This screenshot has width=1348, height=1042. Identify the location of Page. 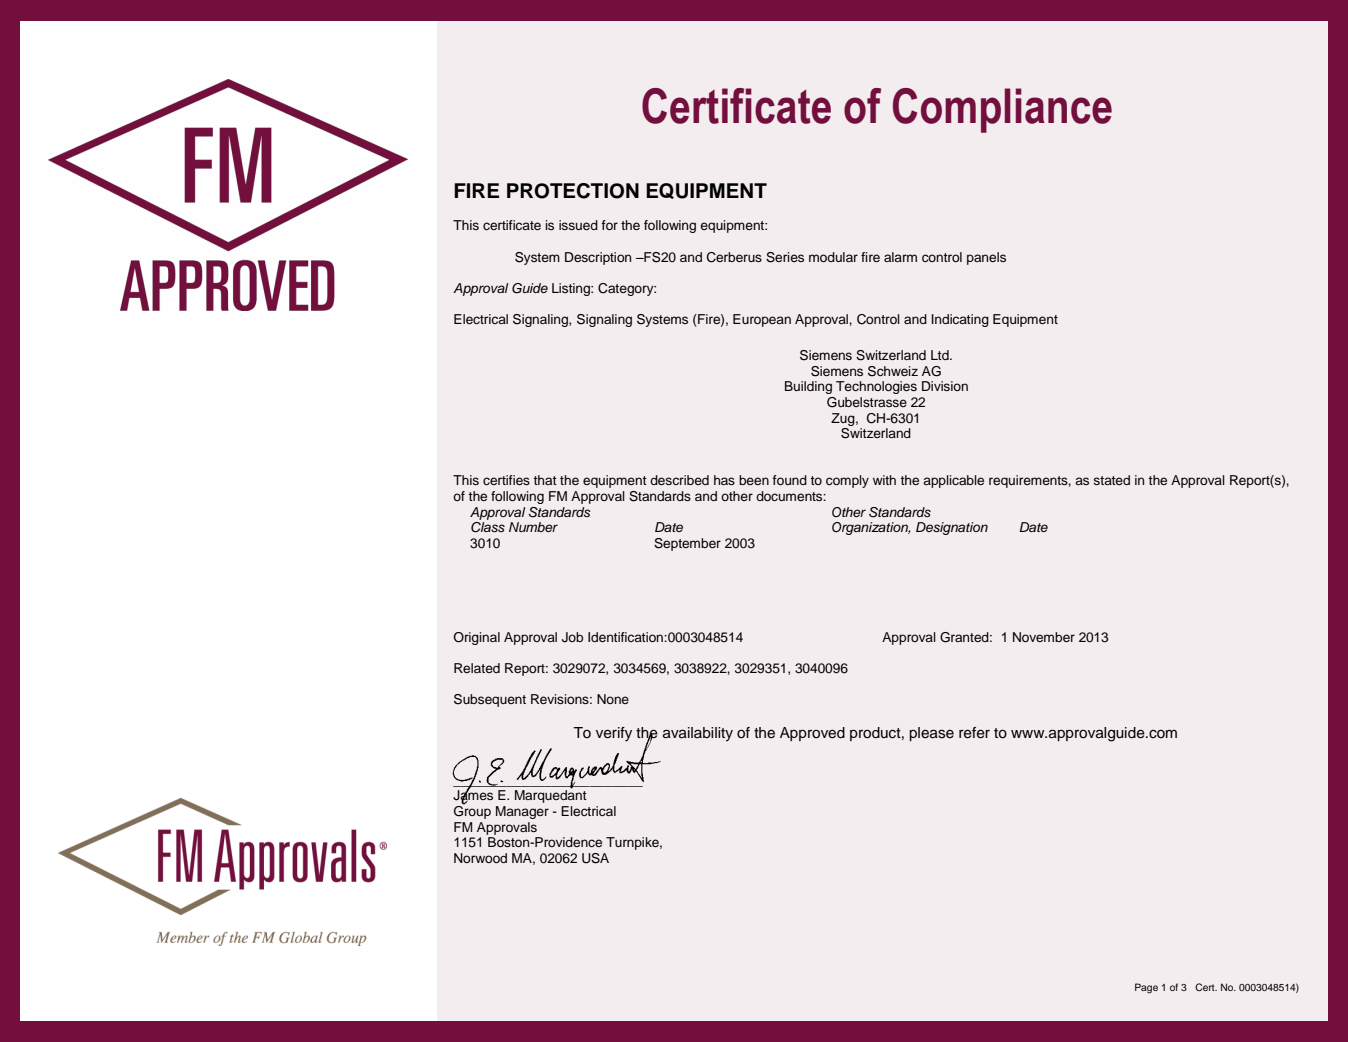
(1146, 988).
